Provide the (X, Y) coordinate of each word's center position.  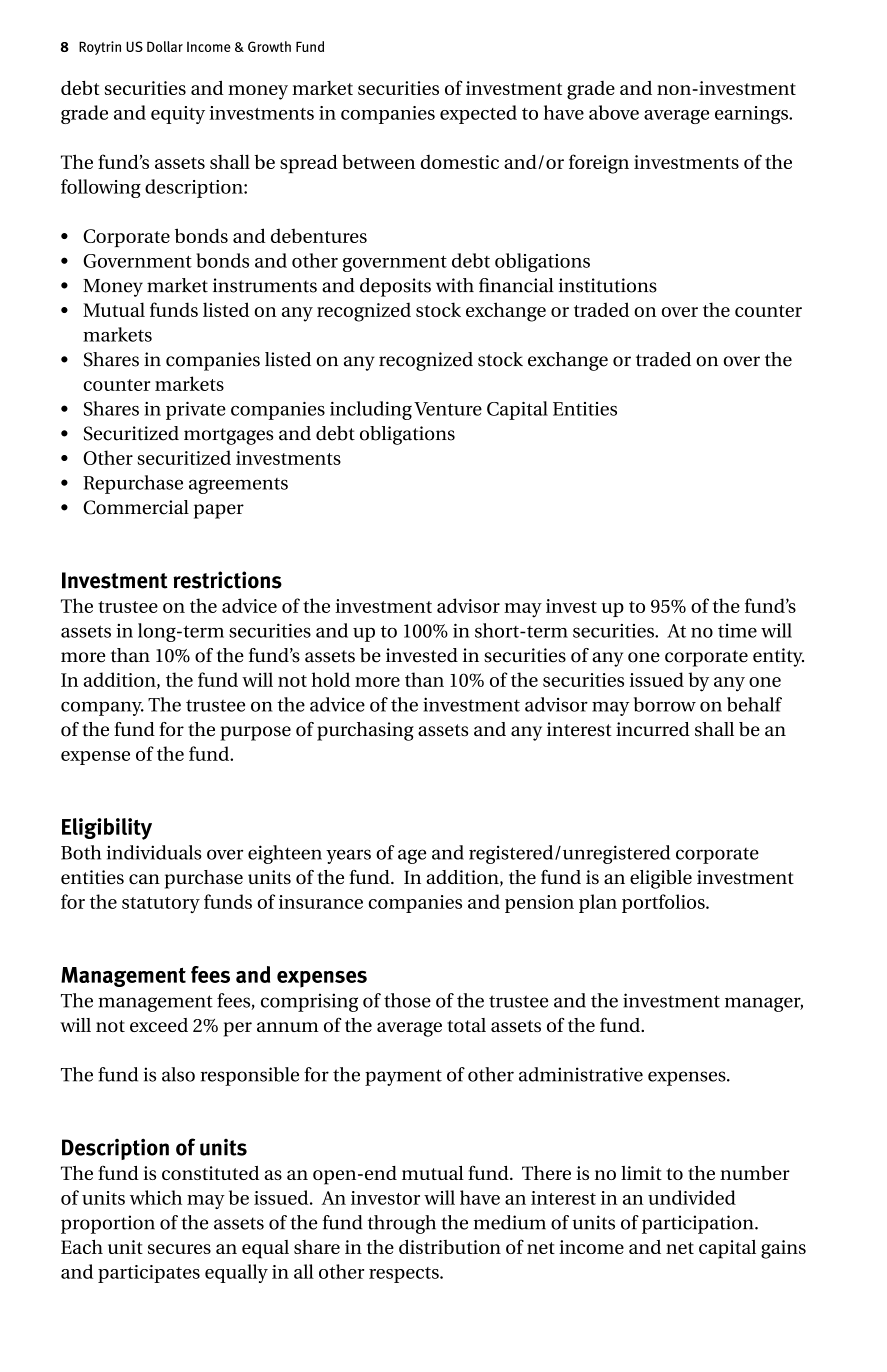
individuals (154, 852)
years (348, 856)
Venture (448, 409)
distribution (450, 1246)
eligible (661, 879)
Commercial (136, 507)
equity (178, 115)
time (737, 631)
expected (478, 114)
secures (179, 1249)
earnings (752, 115)
